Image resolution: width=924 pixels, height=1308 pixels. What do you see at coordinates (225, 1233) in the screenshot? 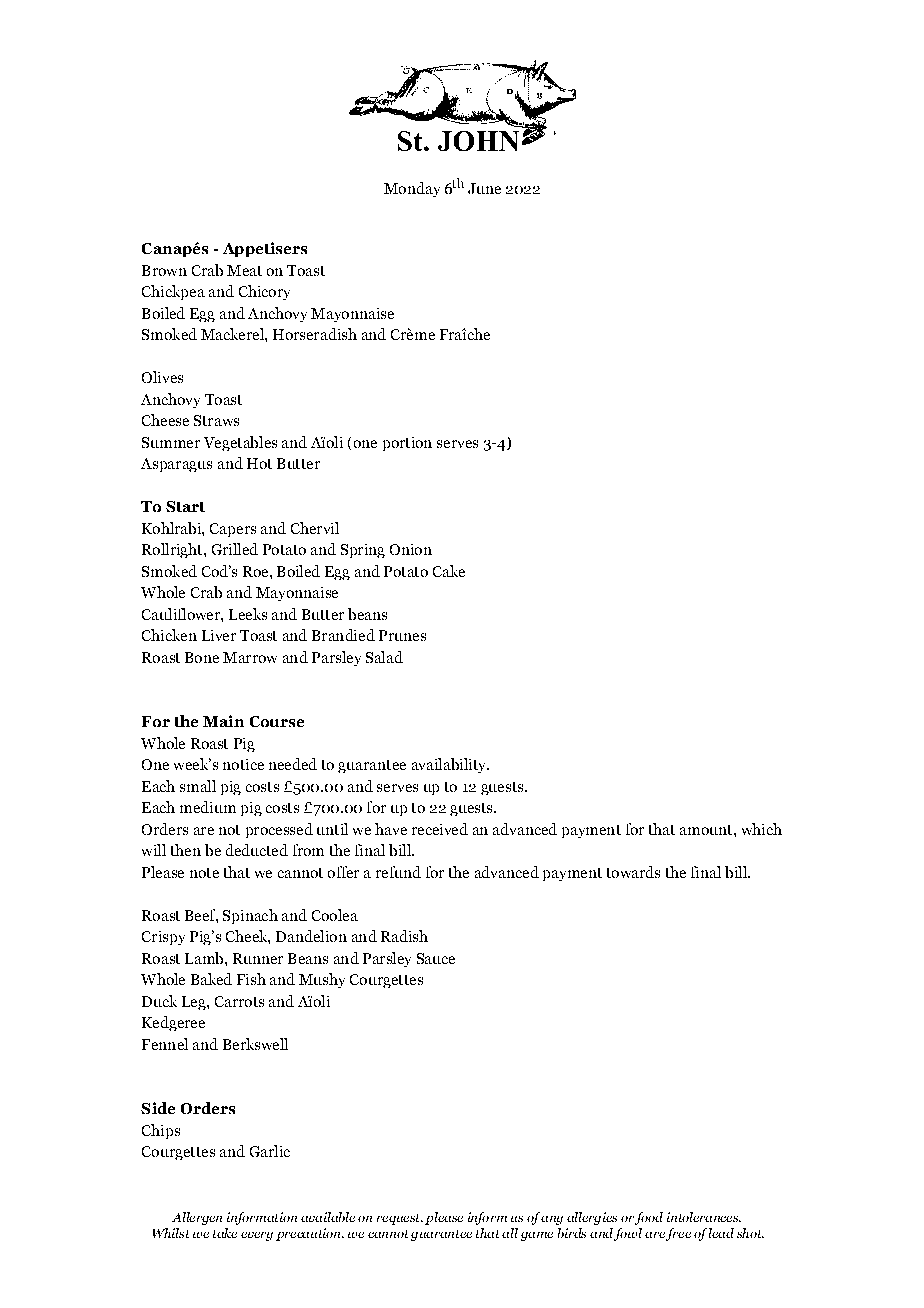
I see `take` at bounding box center [225, 1233].
